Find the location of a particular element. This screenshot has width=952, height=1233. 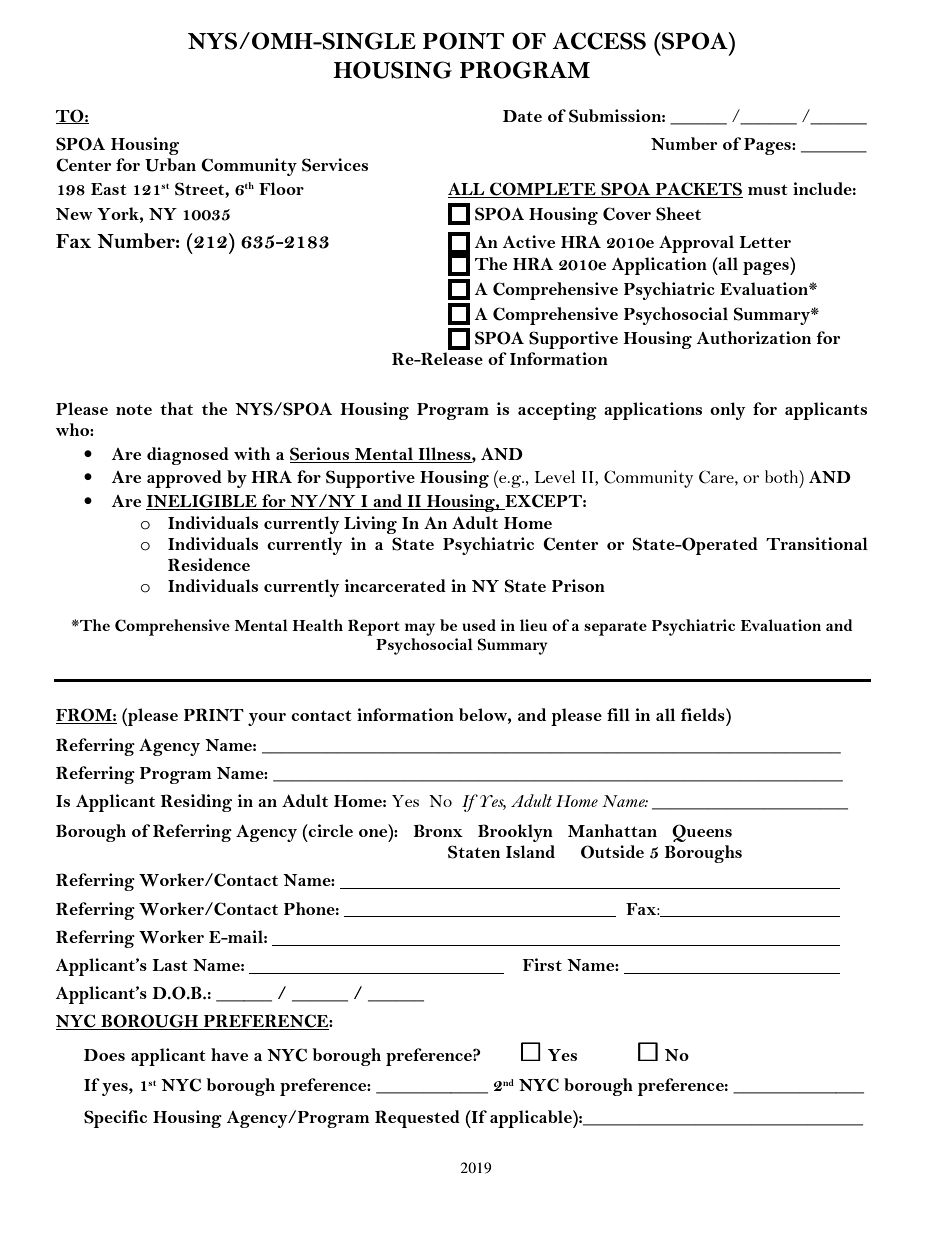

PRINT is located at coordinates (214, 714).
